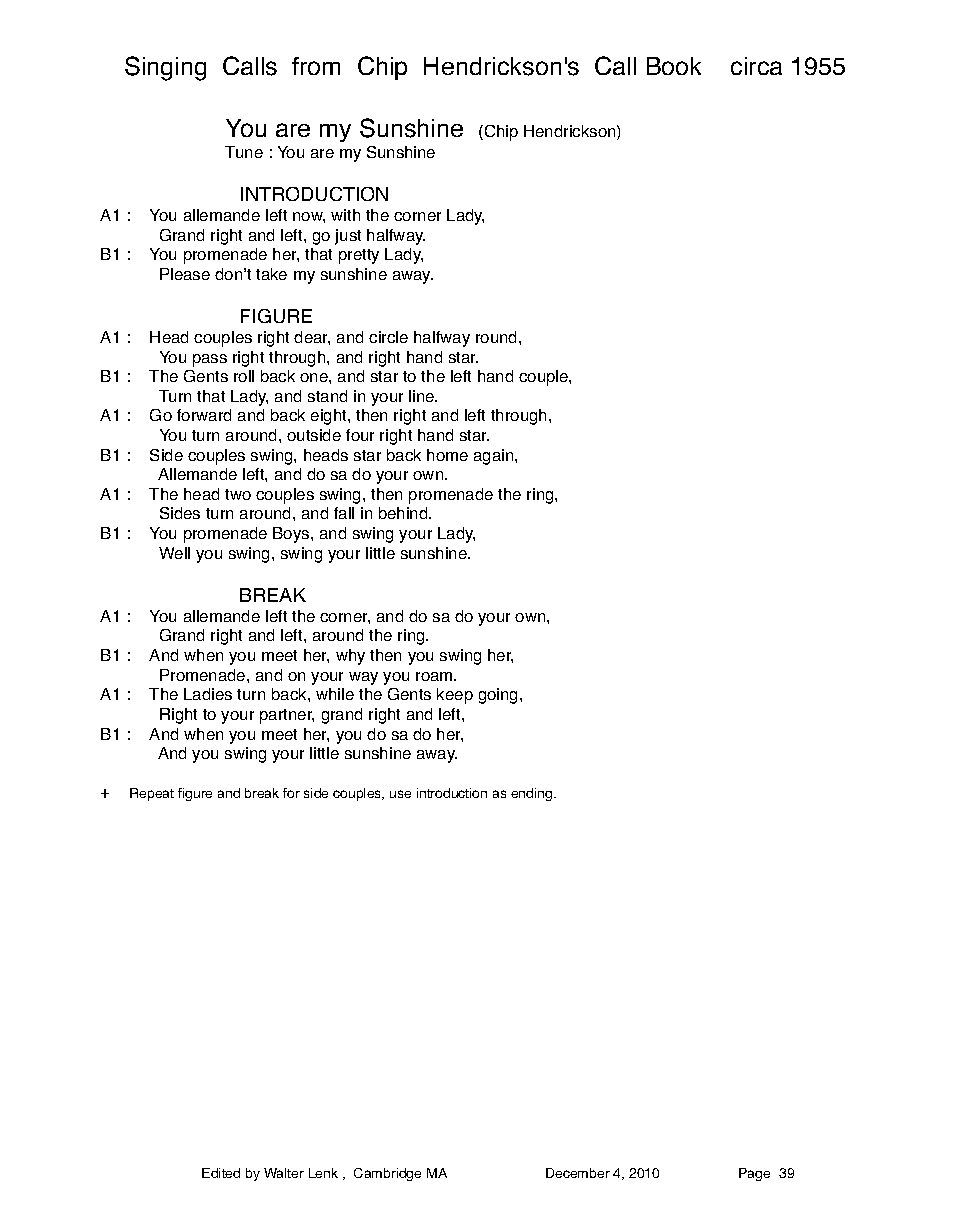  What do you see at coordinates (316, 66) in the image?
I see `from` at bounding box center [316, 66].
